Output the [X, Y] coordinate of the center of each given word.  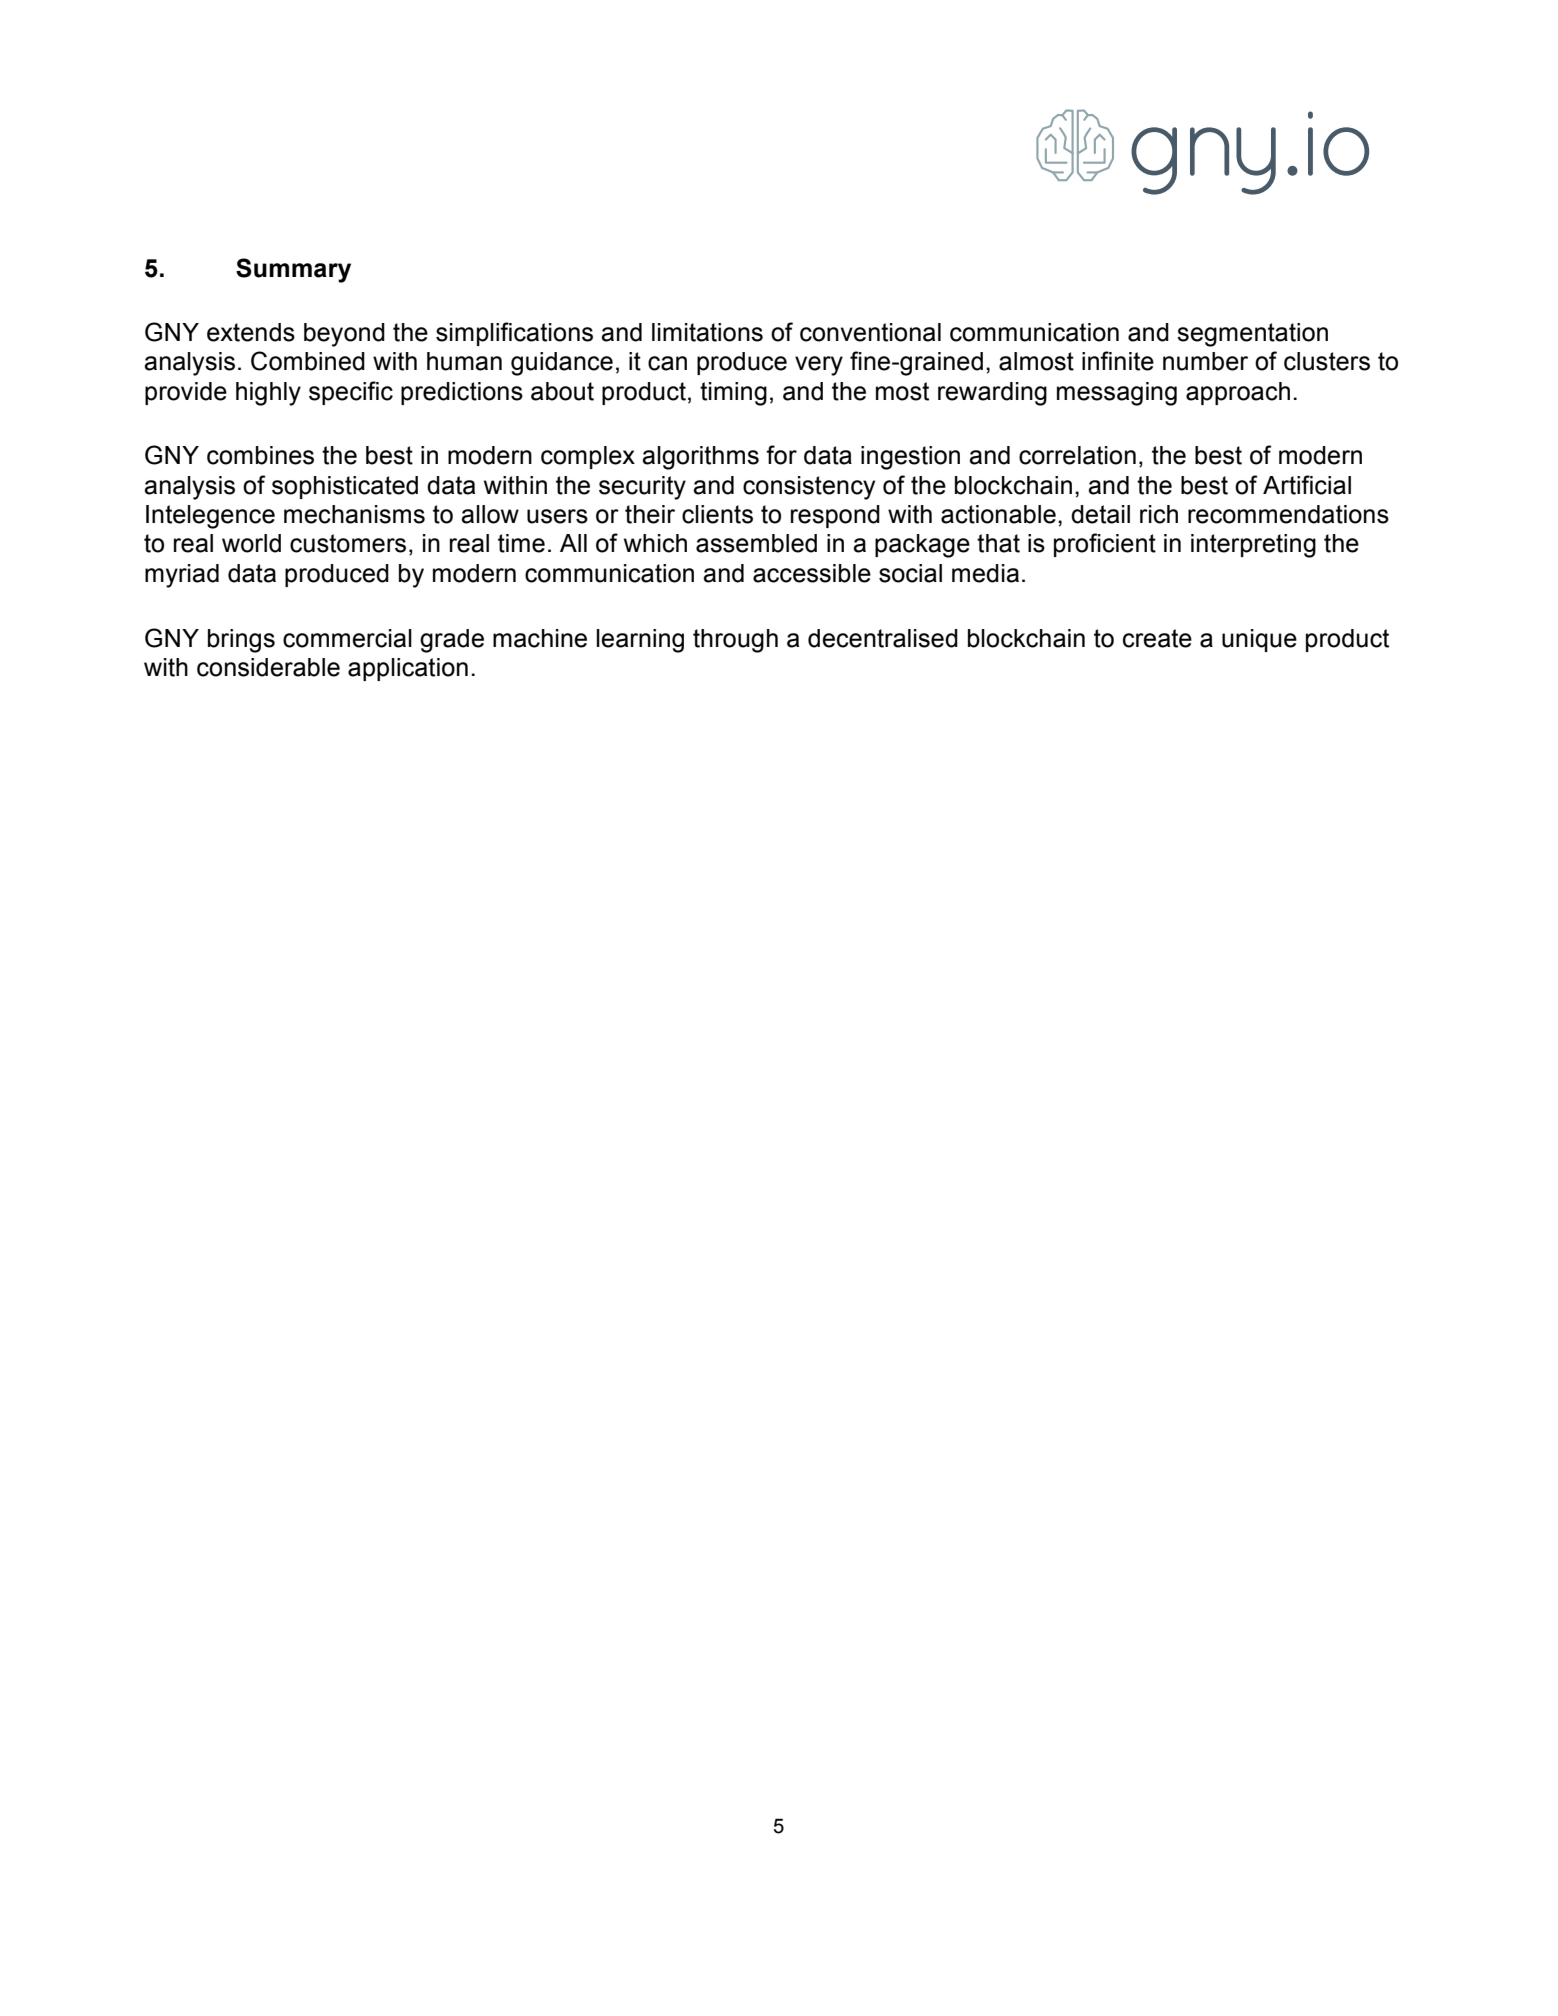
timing [733, 394]
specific [351, 393]
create [1157, 638]
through [735, 641]
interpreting [1253, 546]
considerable [268, 667]
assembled [756, 543]
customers [348, 543]
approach [1238, 393]
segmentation [1252, 335]
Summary [293, 270]
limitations [707, 332]
